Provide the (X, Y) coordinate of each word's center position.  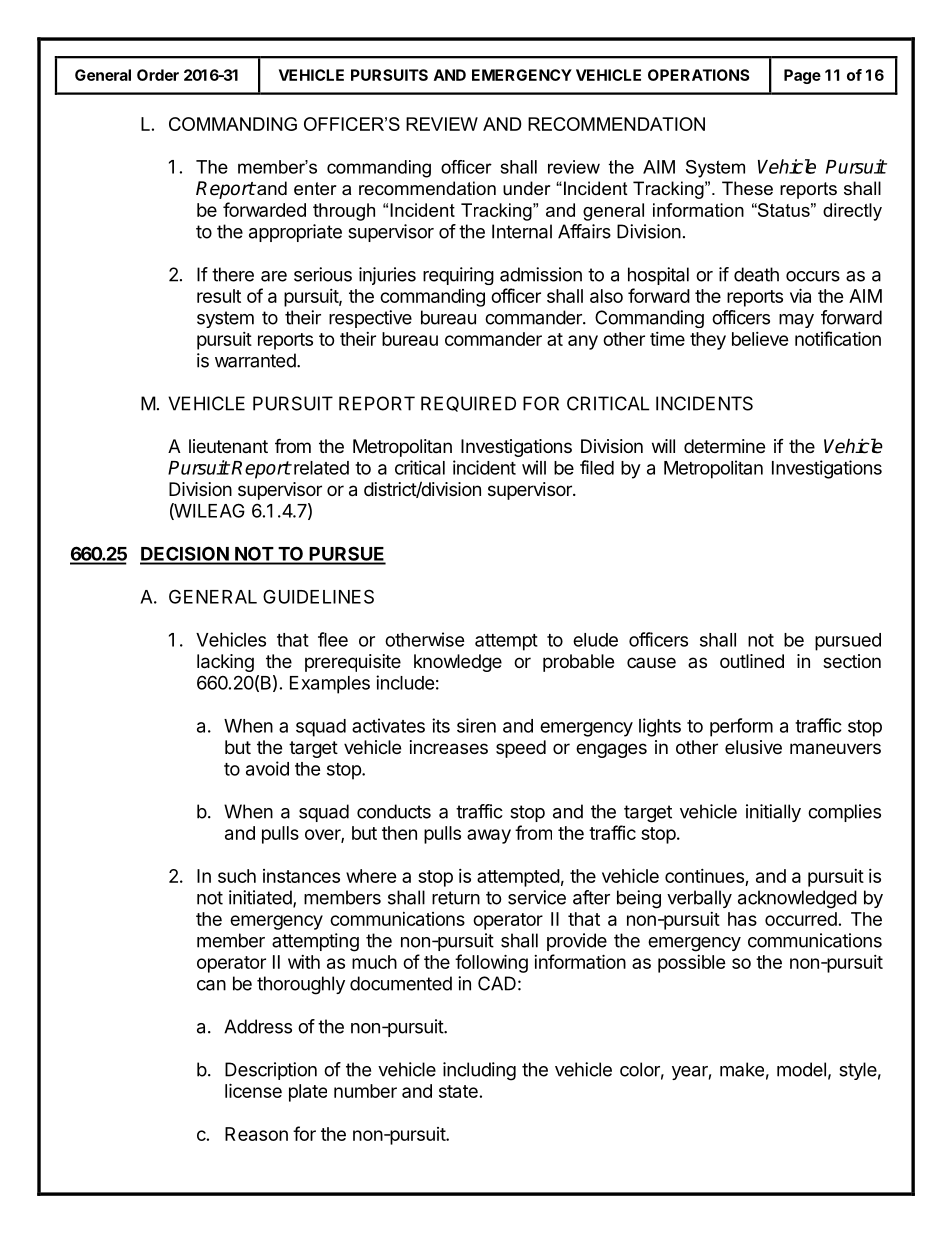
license (253, 1090)
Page (802, 76)
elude (595, 640)
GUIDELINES (318, 596)
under (527, 188)
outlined (752, 661)
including (479, 1071)
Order (158, 75)
